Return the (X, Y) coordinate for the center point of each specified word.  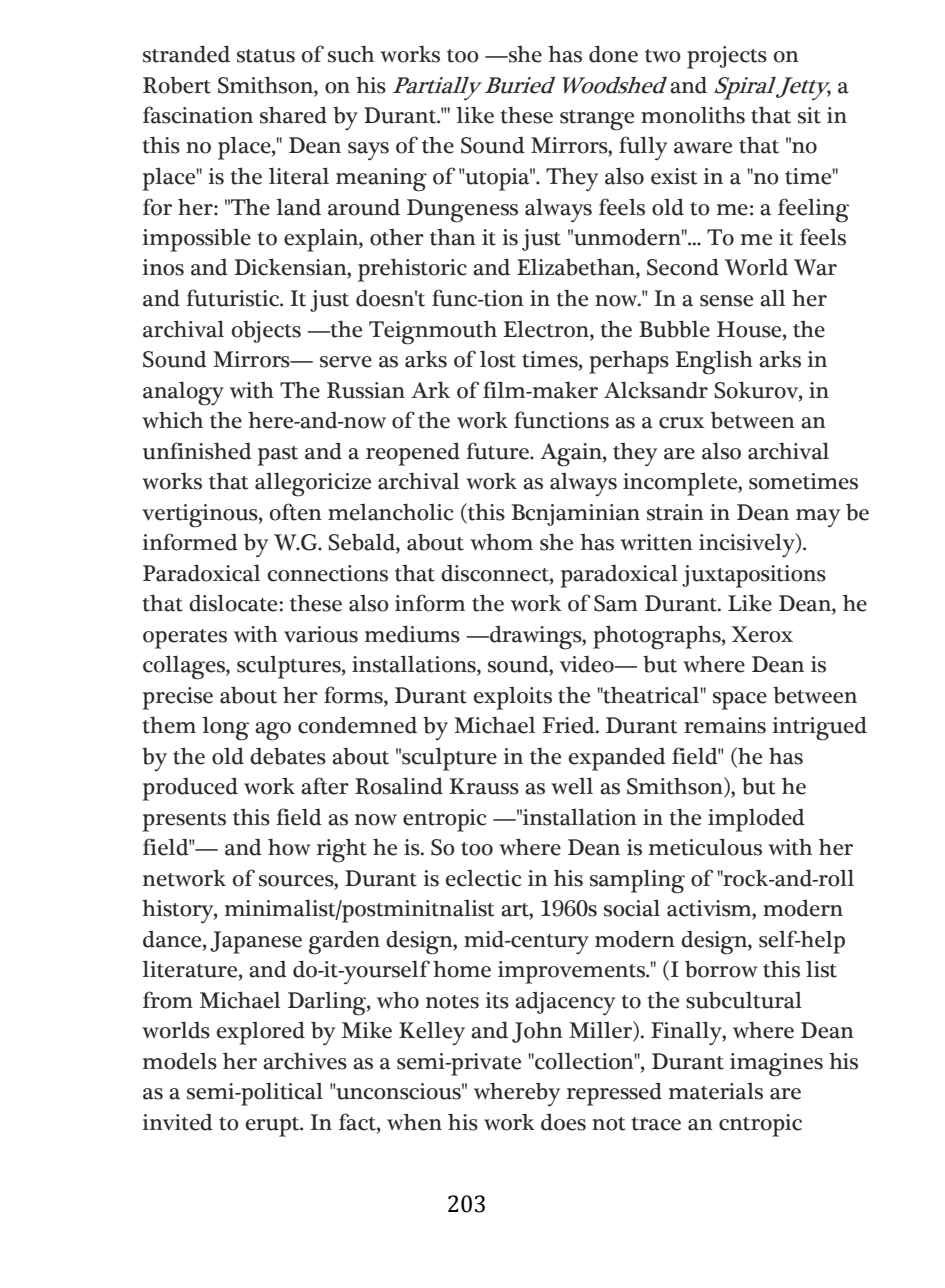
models (180, 1061)
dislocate (234, 603)
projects (727, 57)
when (414, 1122)
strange (597, 120)
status (266, 56)
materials (716, 1091)
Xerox (762, 634)
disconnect (496, 573)
